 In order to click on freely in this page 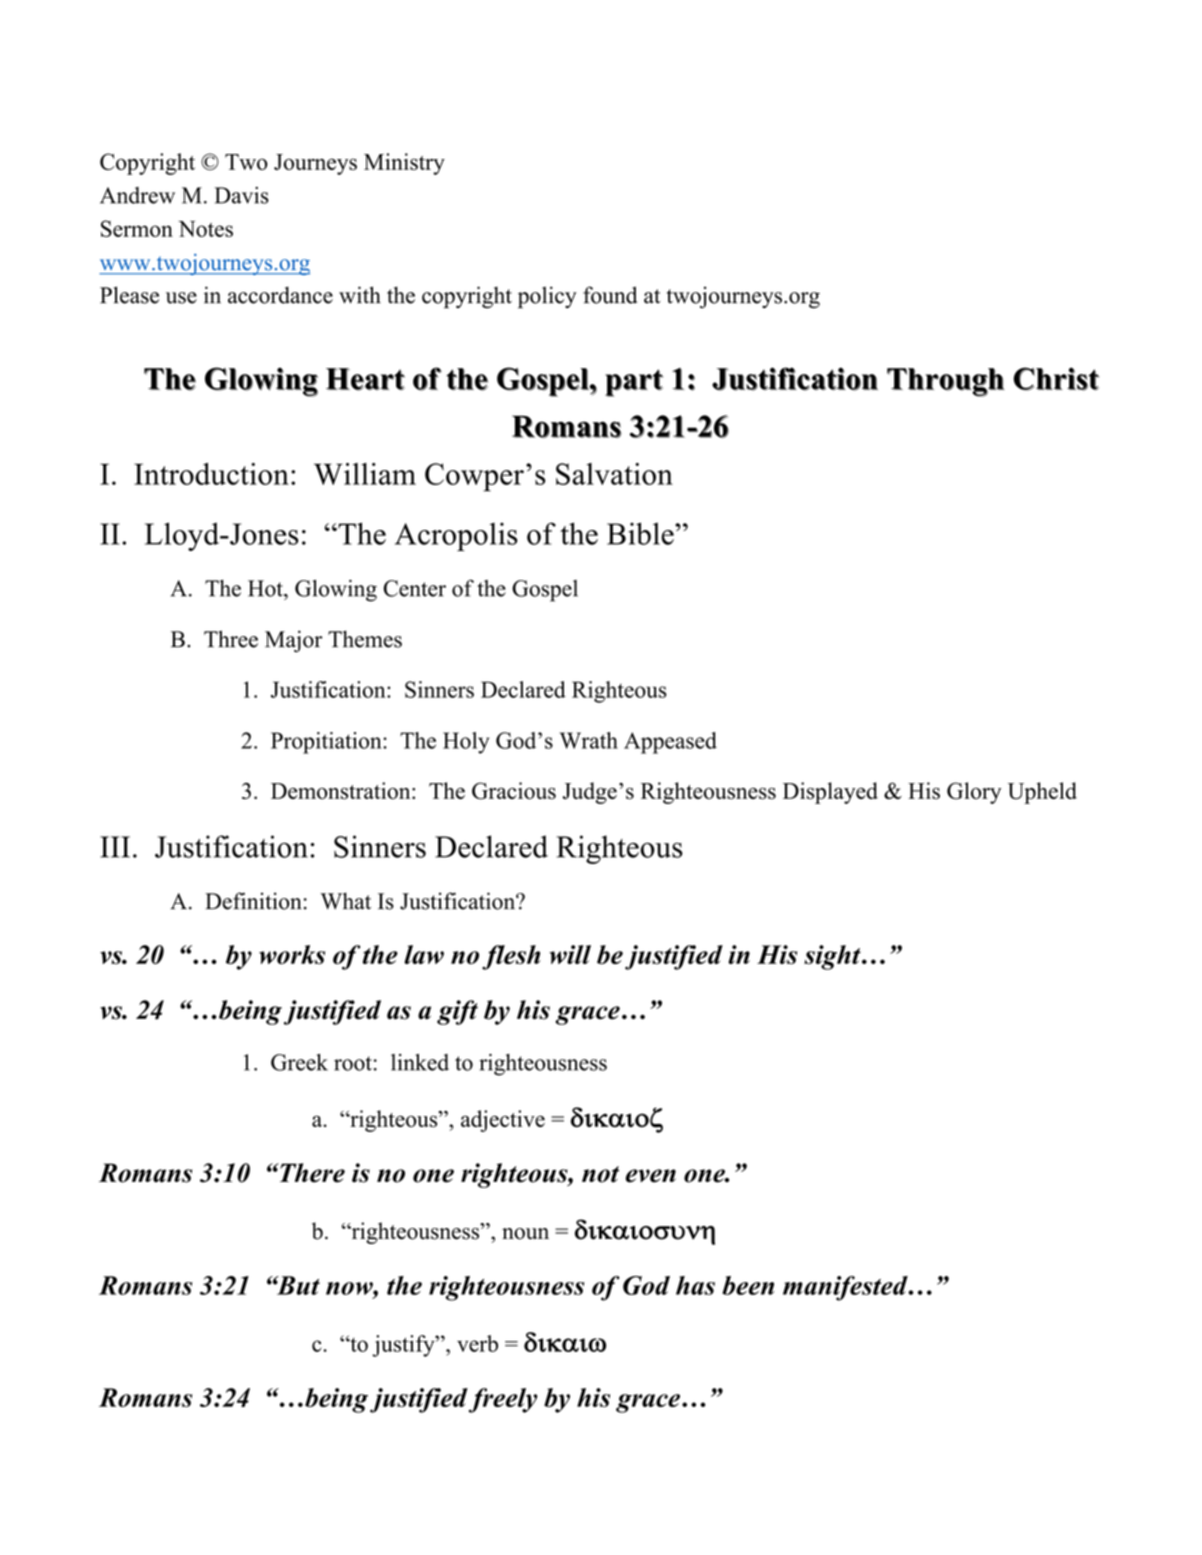, I will do `click(503, 1400)`.
